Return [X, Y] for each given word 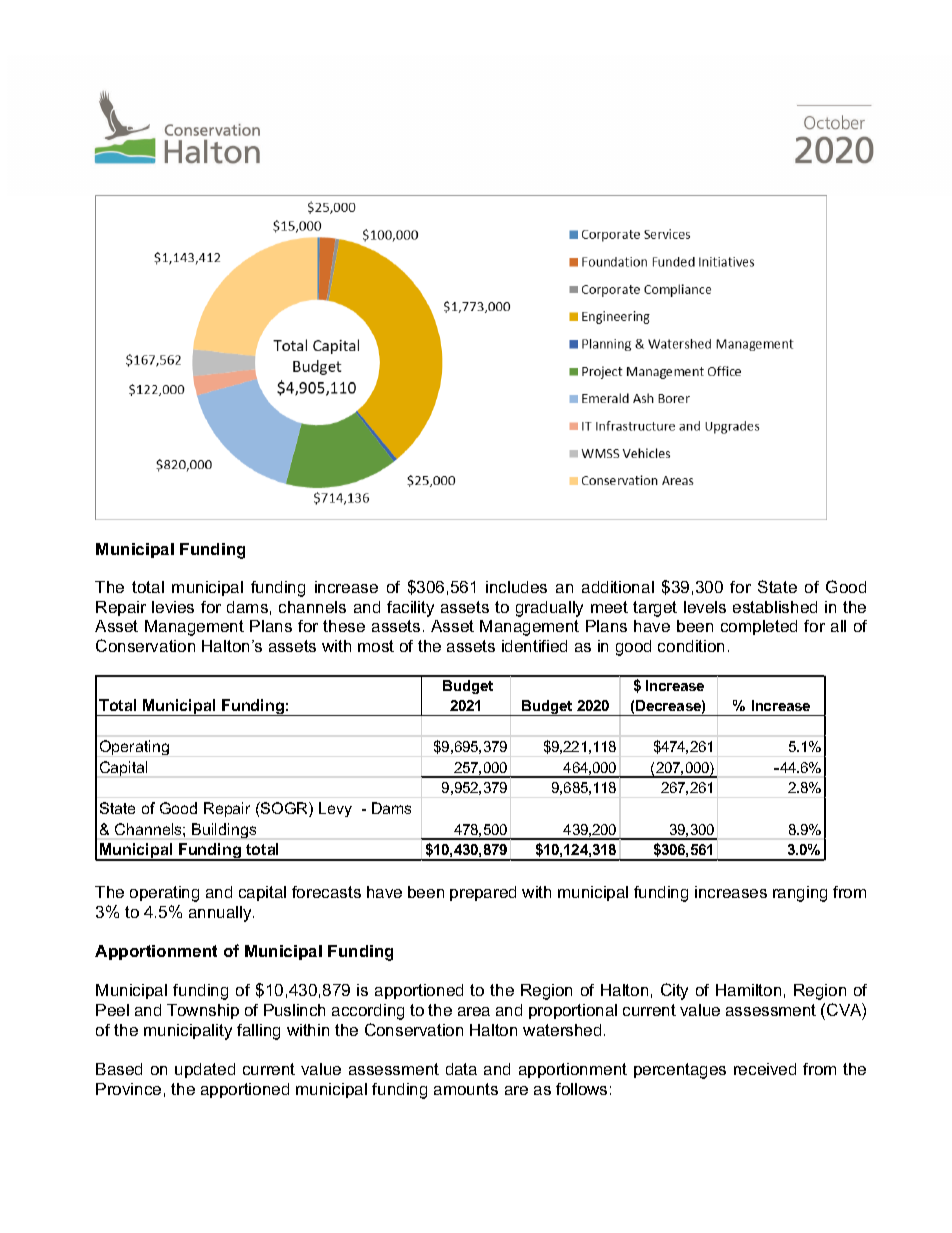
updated [205, 1070]
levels [705, 607]
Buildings [224, 830]
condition [691, 646]
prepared [483, 893]
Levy [335, 809]
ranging [800, 894]
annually [221, 914]
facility [410, 609]
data [461, 1069]
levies [173, 607]
